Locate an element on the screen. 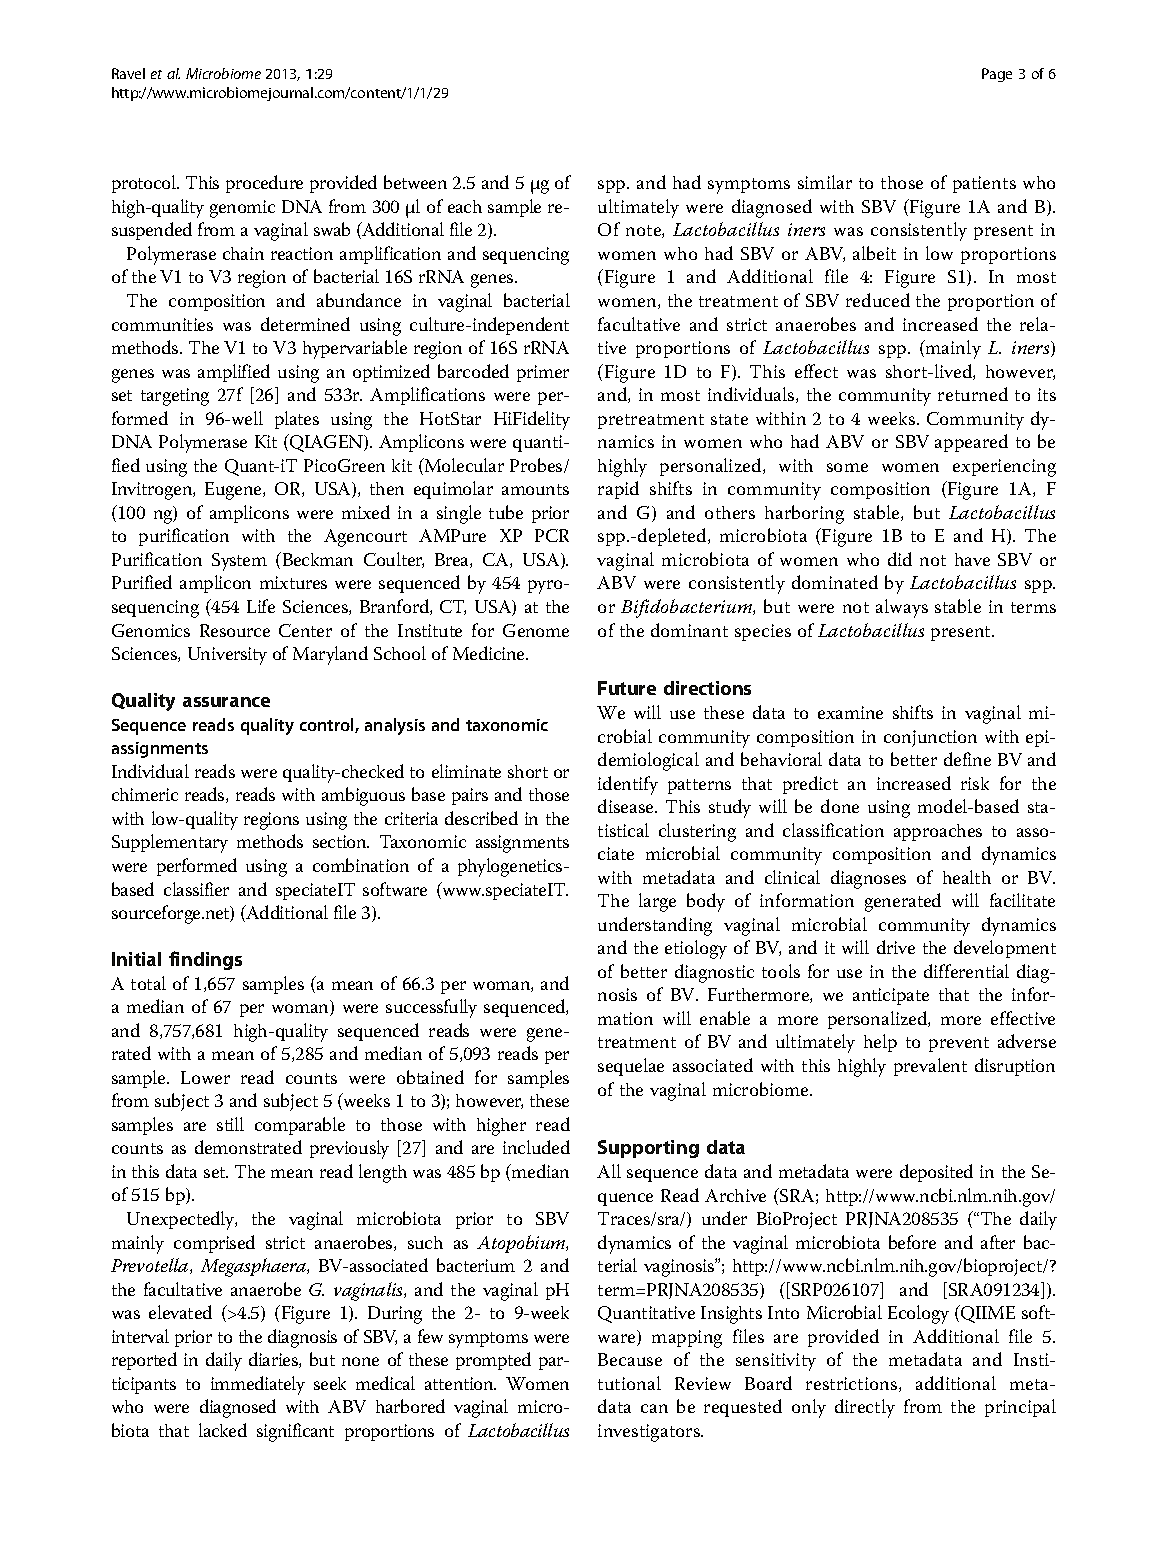  primer is located at coordinates (543, 373).
